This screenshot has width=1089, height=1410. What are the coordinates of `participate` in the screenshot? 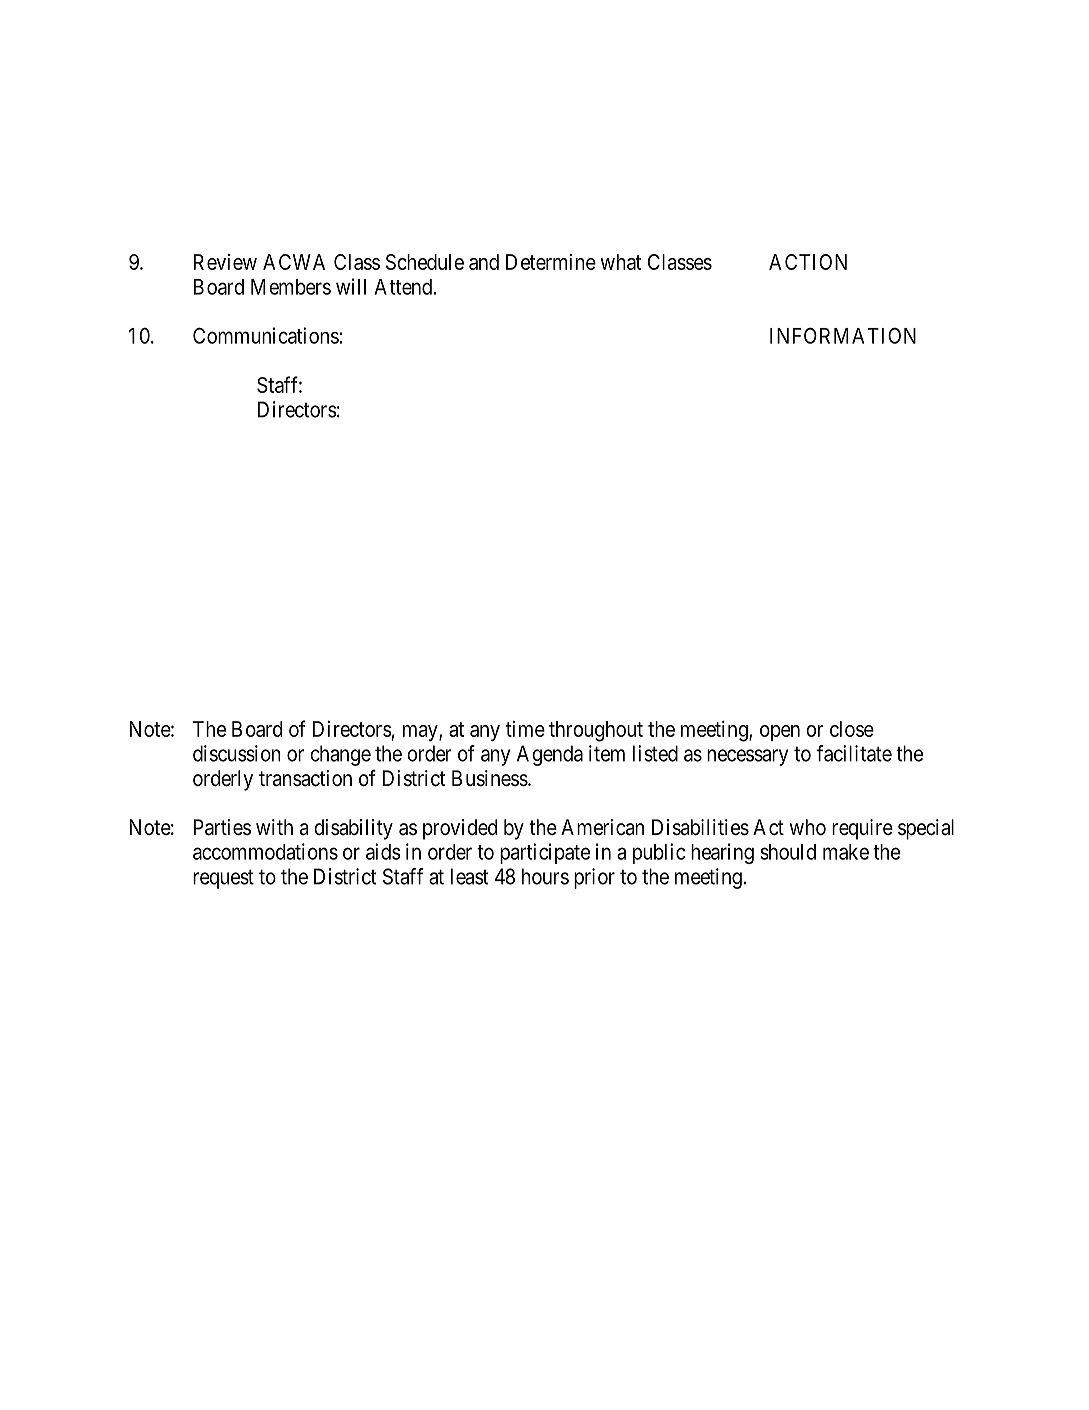 It's located at (545, 853).
